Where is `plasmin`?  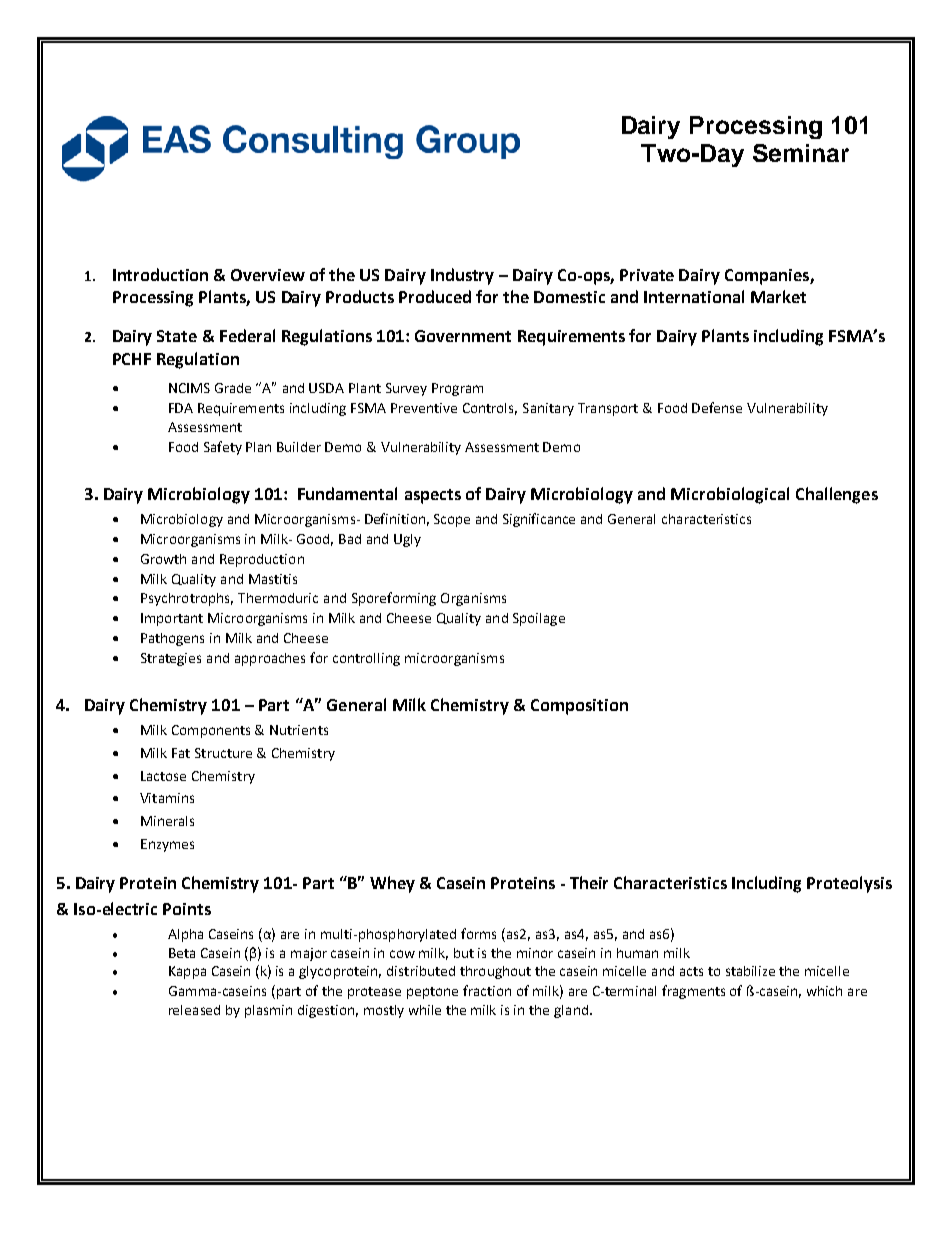 plasmin is located at coordinates (268, 1011).
